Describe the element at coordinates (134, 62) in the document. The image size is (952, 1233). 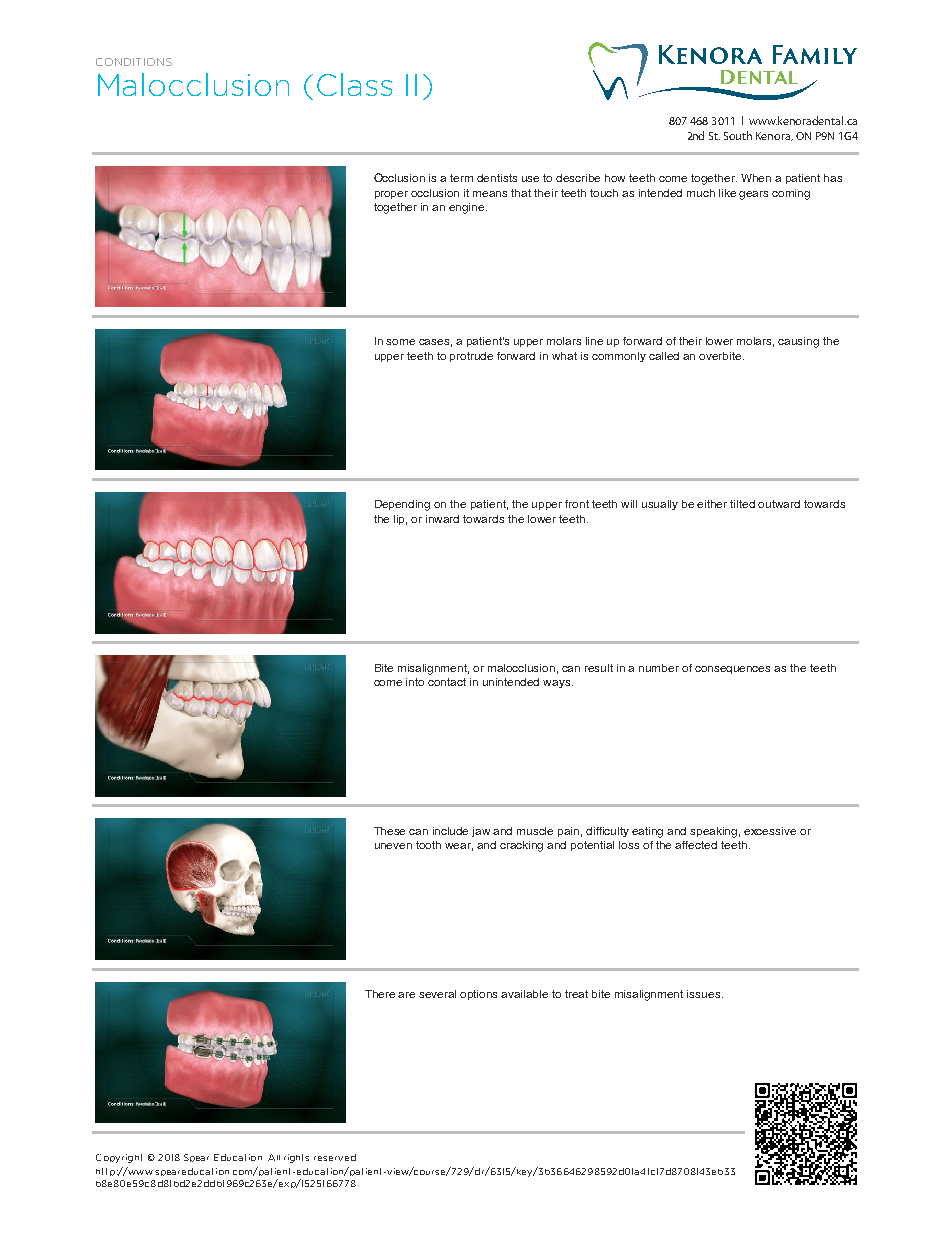
I see `CONDITIONS` at that location.
